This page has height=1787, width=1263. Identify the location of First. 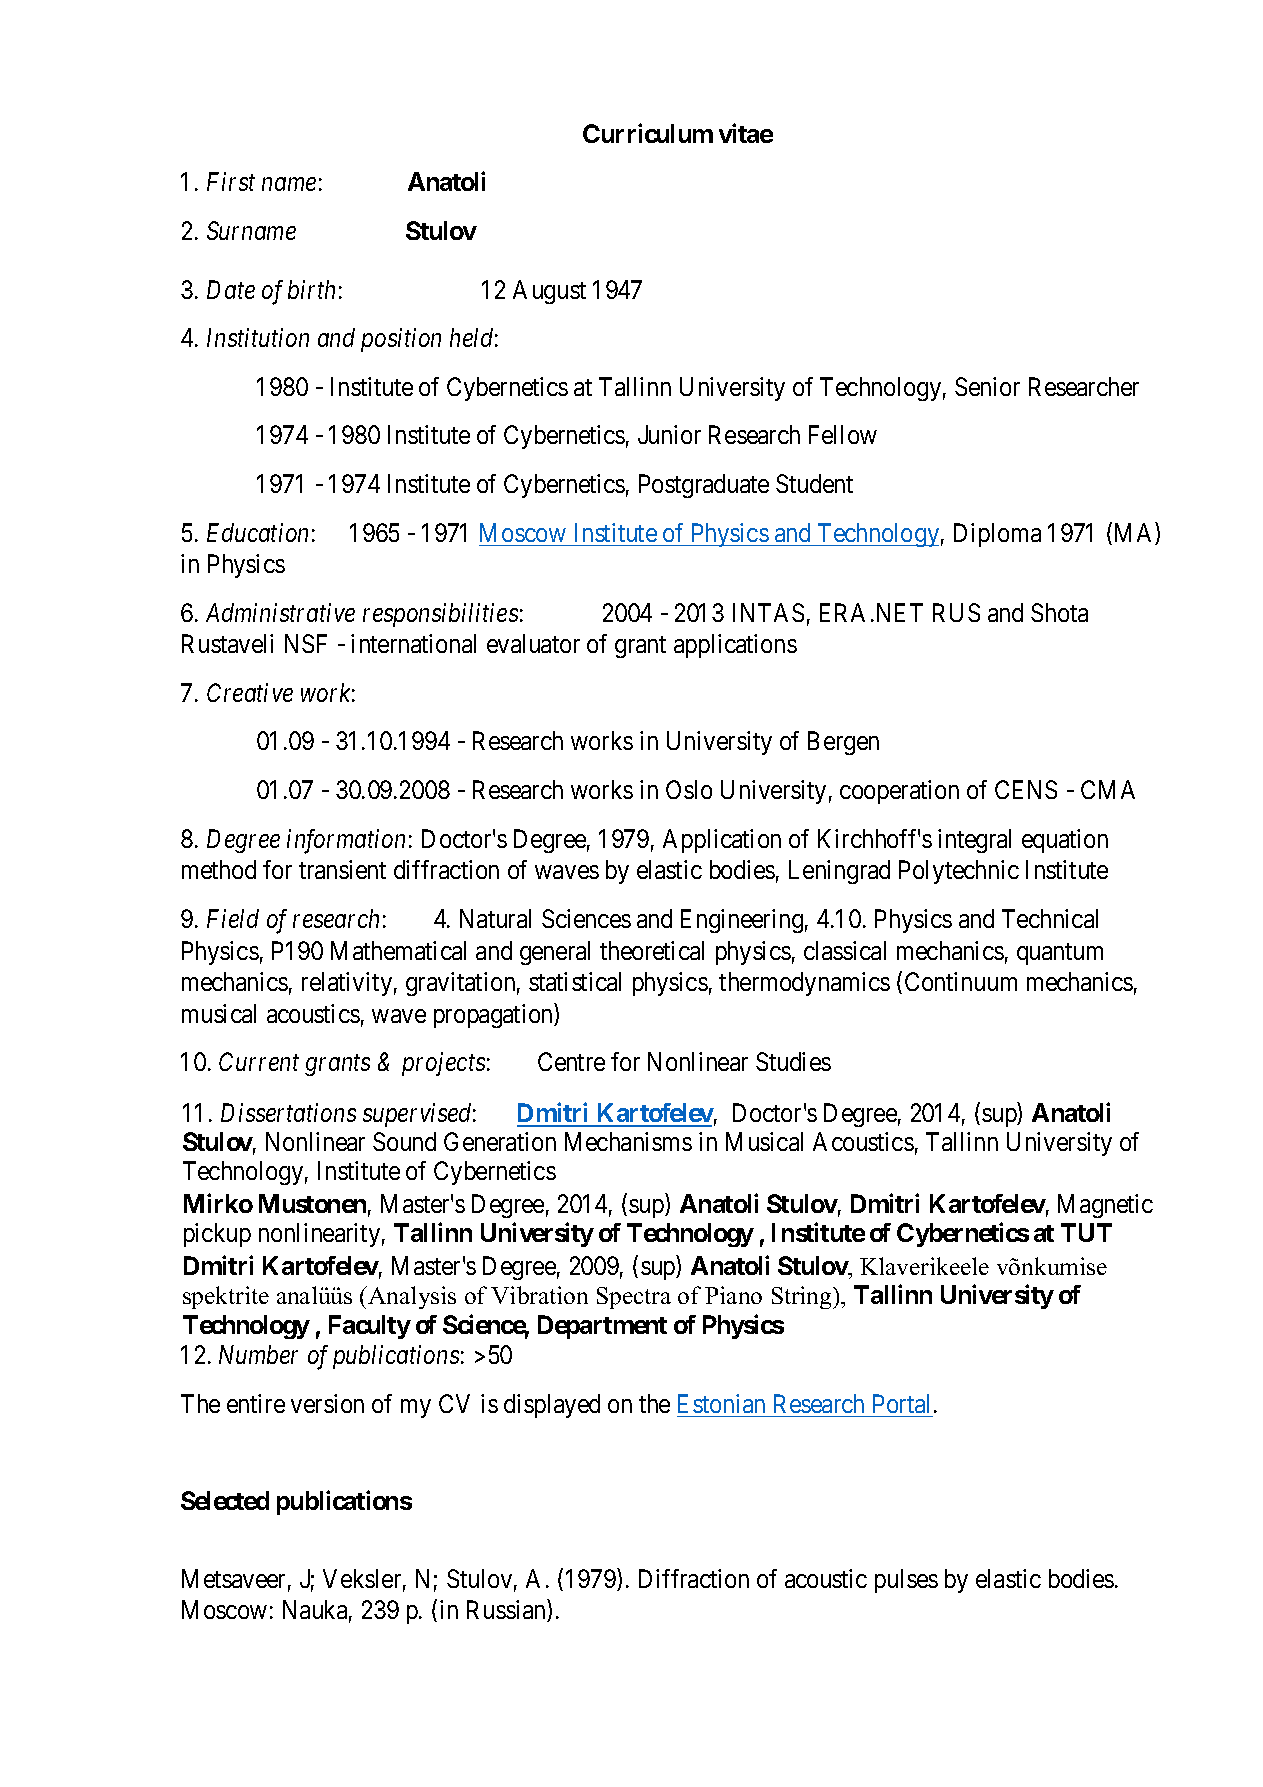
(231, 182).
